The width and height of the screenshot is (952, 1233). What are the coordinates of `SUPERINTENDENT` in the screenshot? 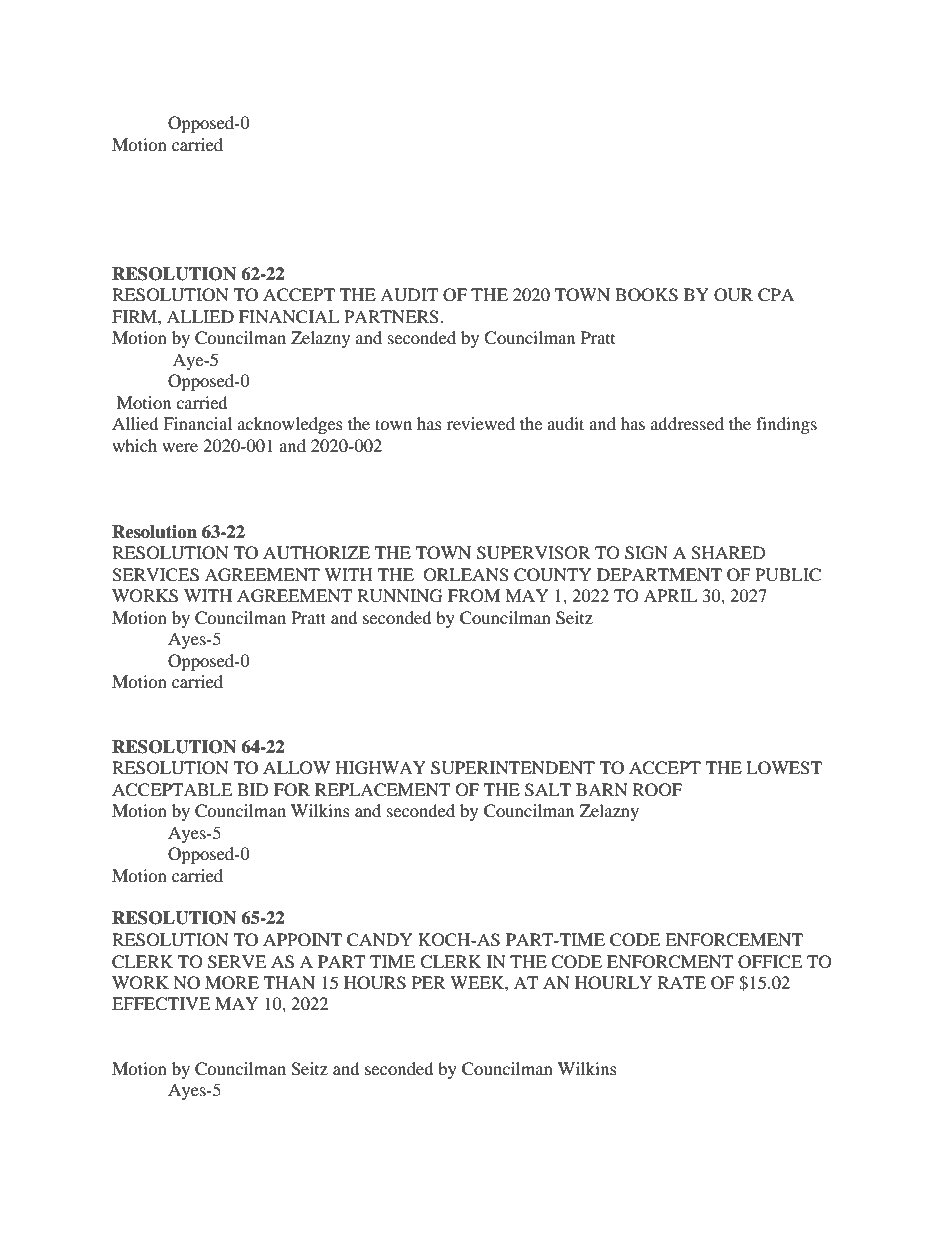 It's located at (513, 768).
